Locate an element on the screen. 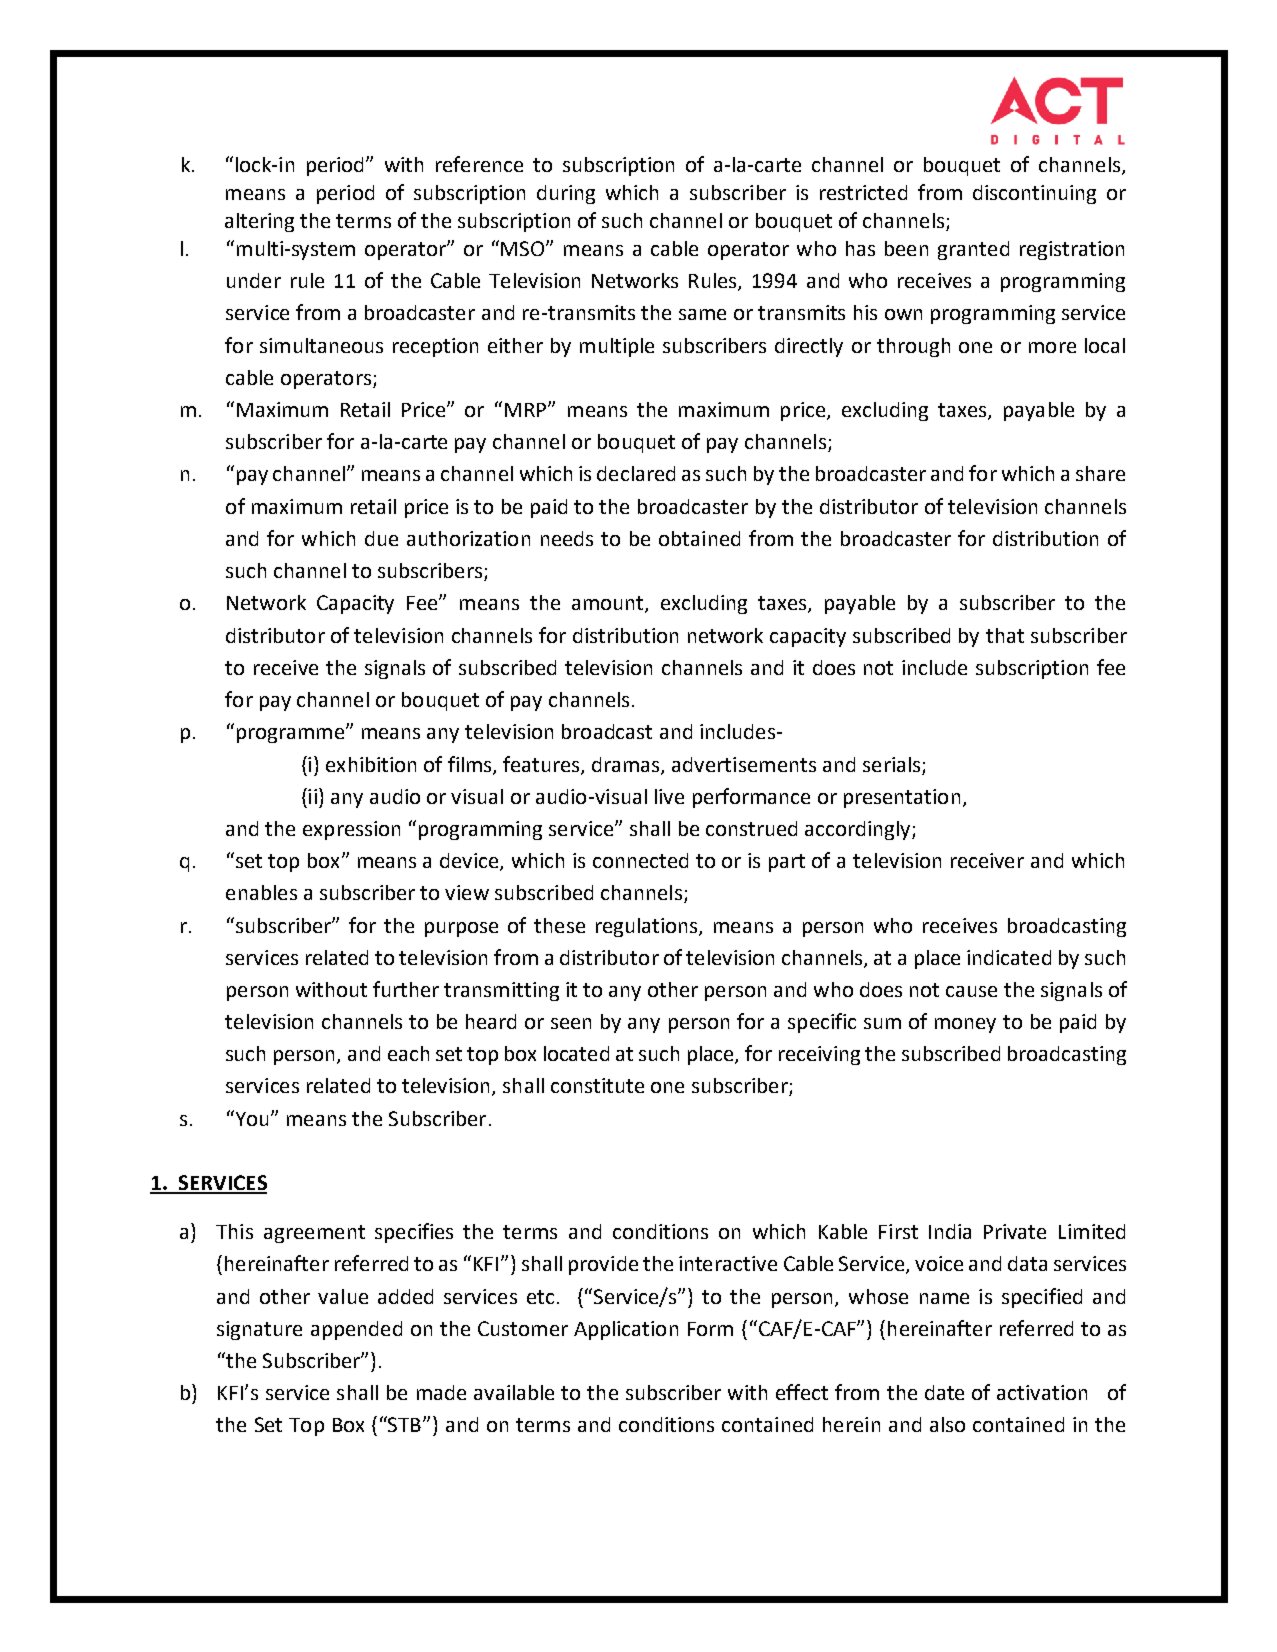 This screenshot has width=1277, height=1652. altering is located at coordinates (259, 222).
